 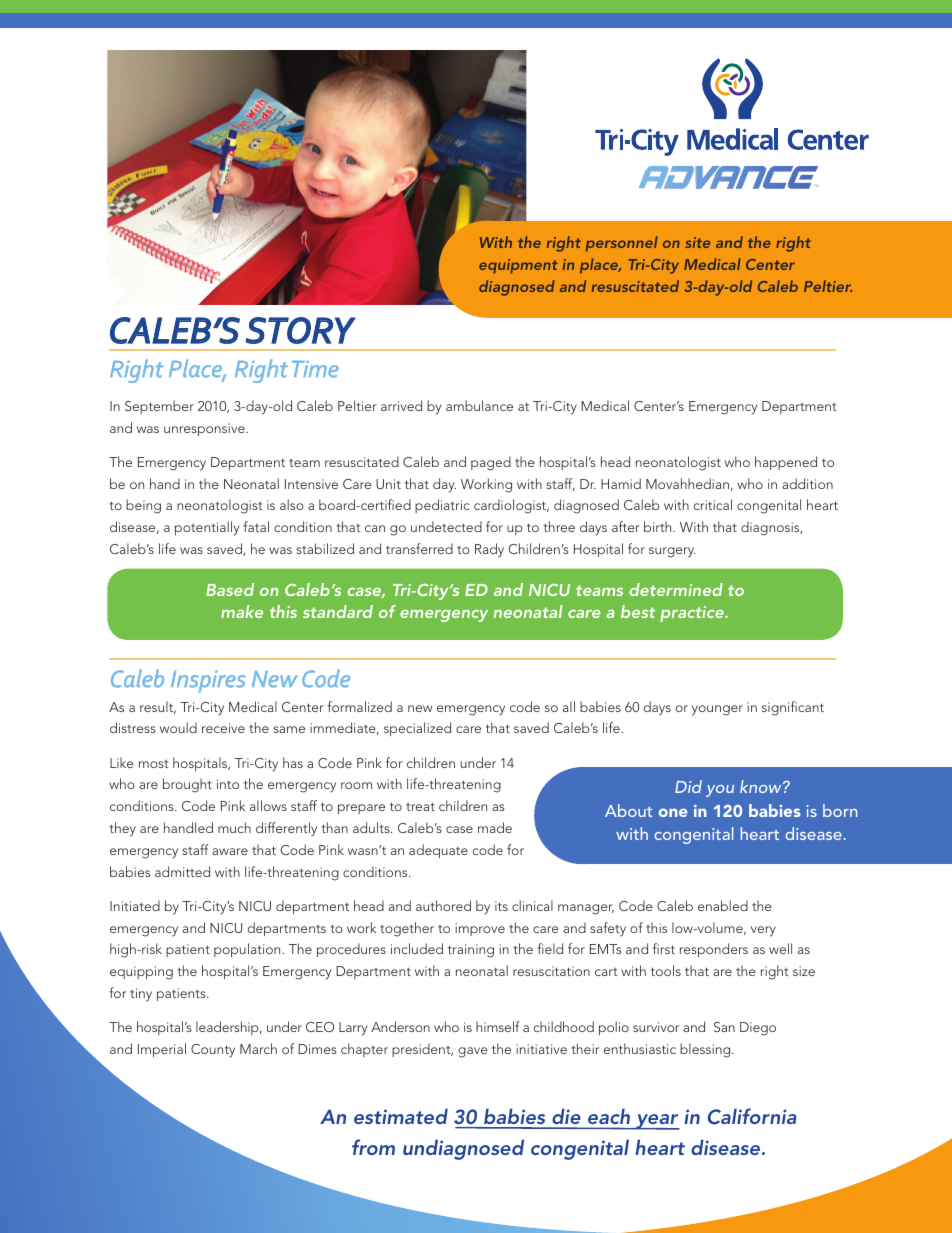 What do you see at coordinates (417, 729) in the document?
I see `specialized` at bounding box center [417, 729].
